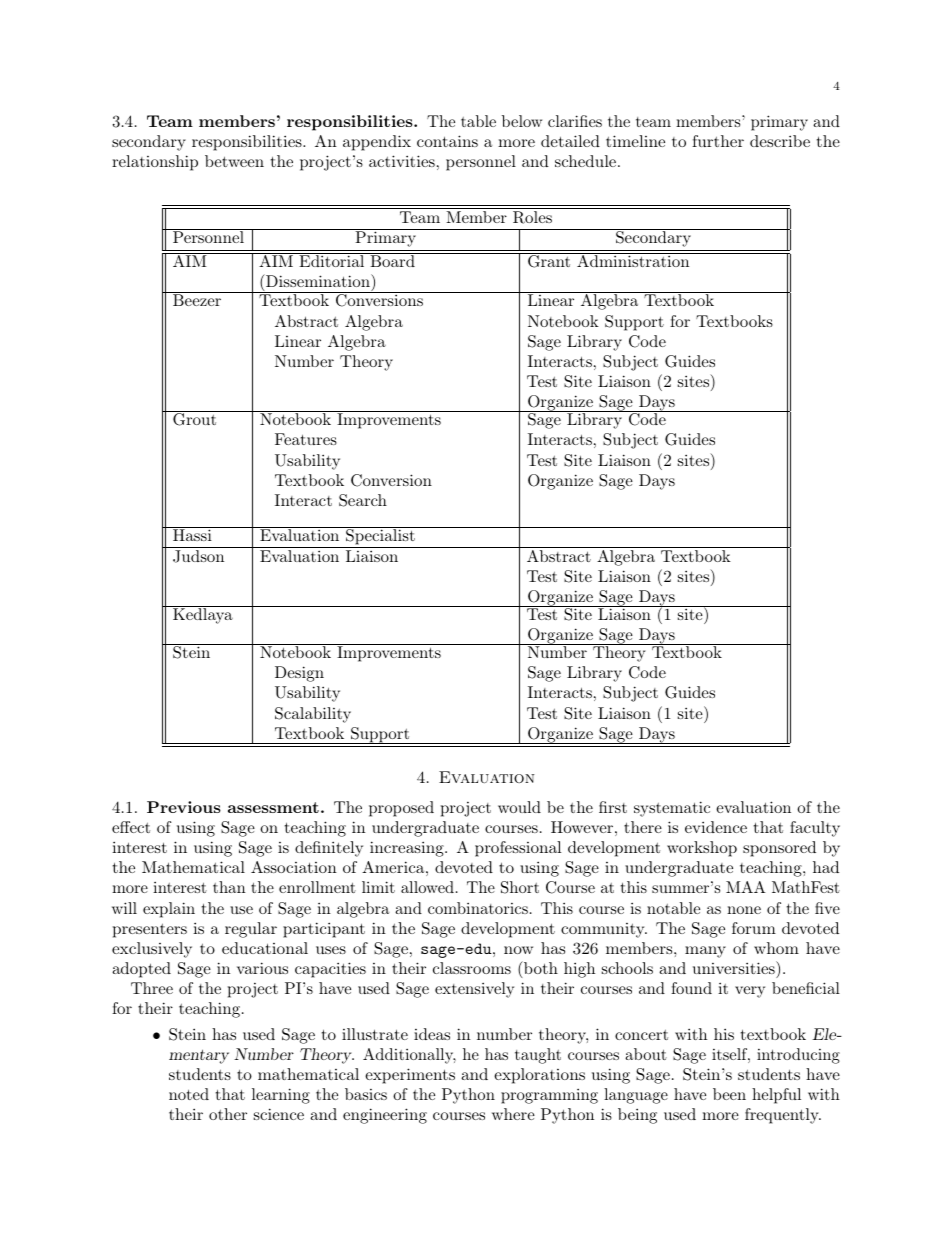  What do you see at coordinates (447, 141) in the screenshot?
I see `contains` at bounding box center [447, 141].
